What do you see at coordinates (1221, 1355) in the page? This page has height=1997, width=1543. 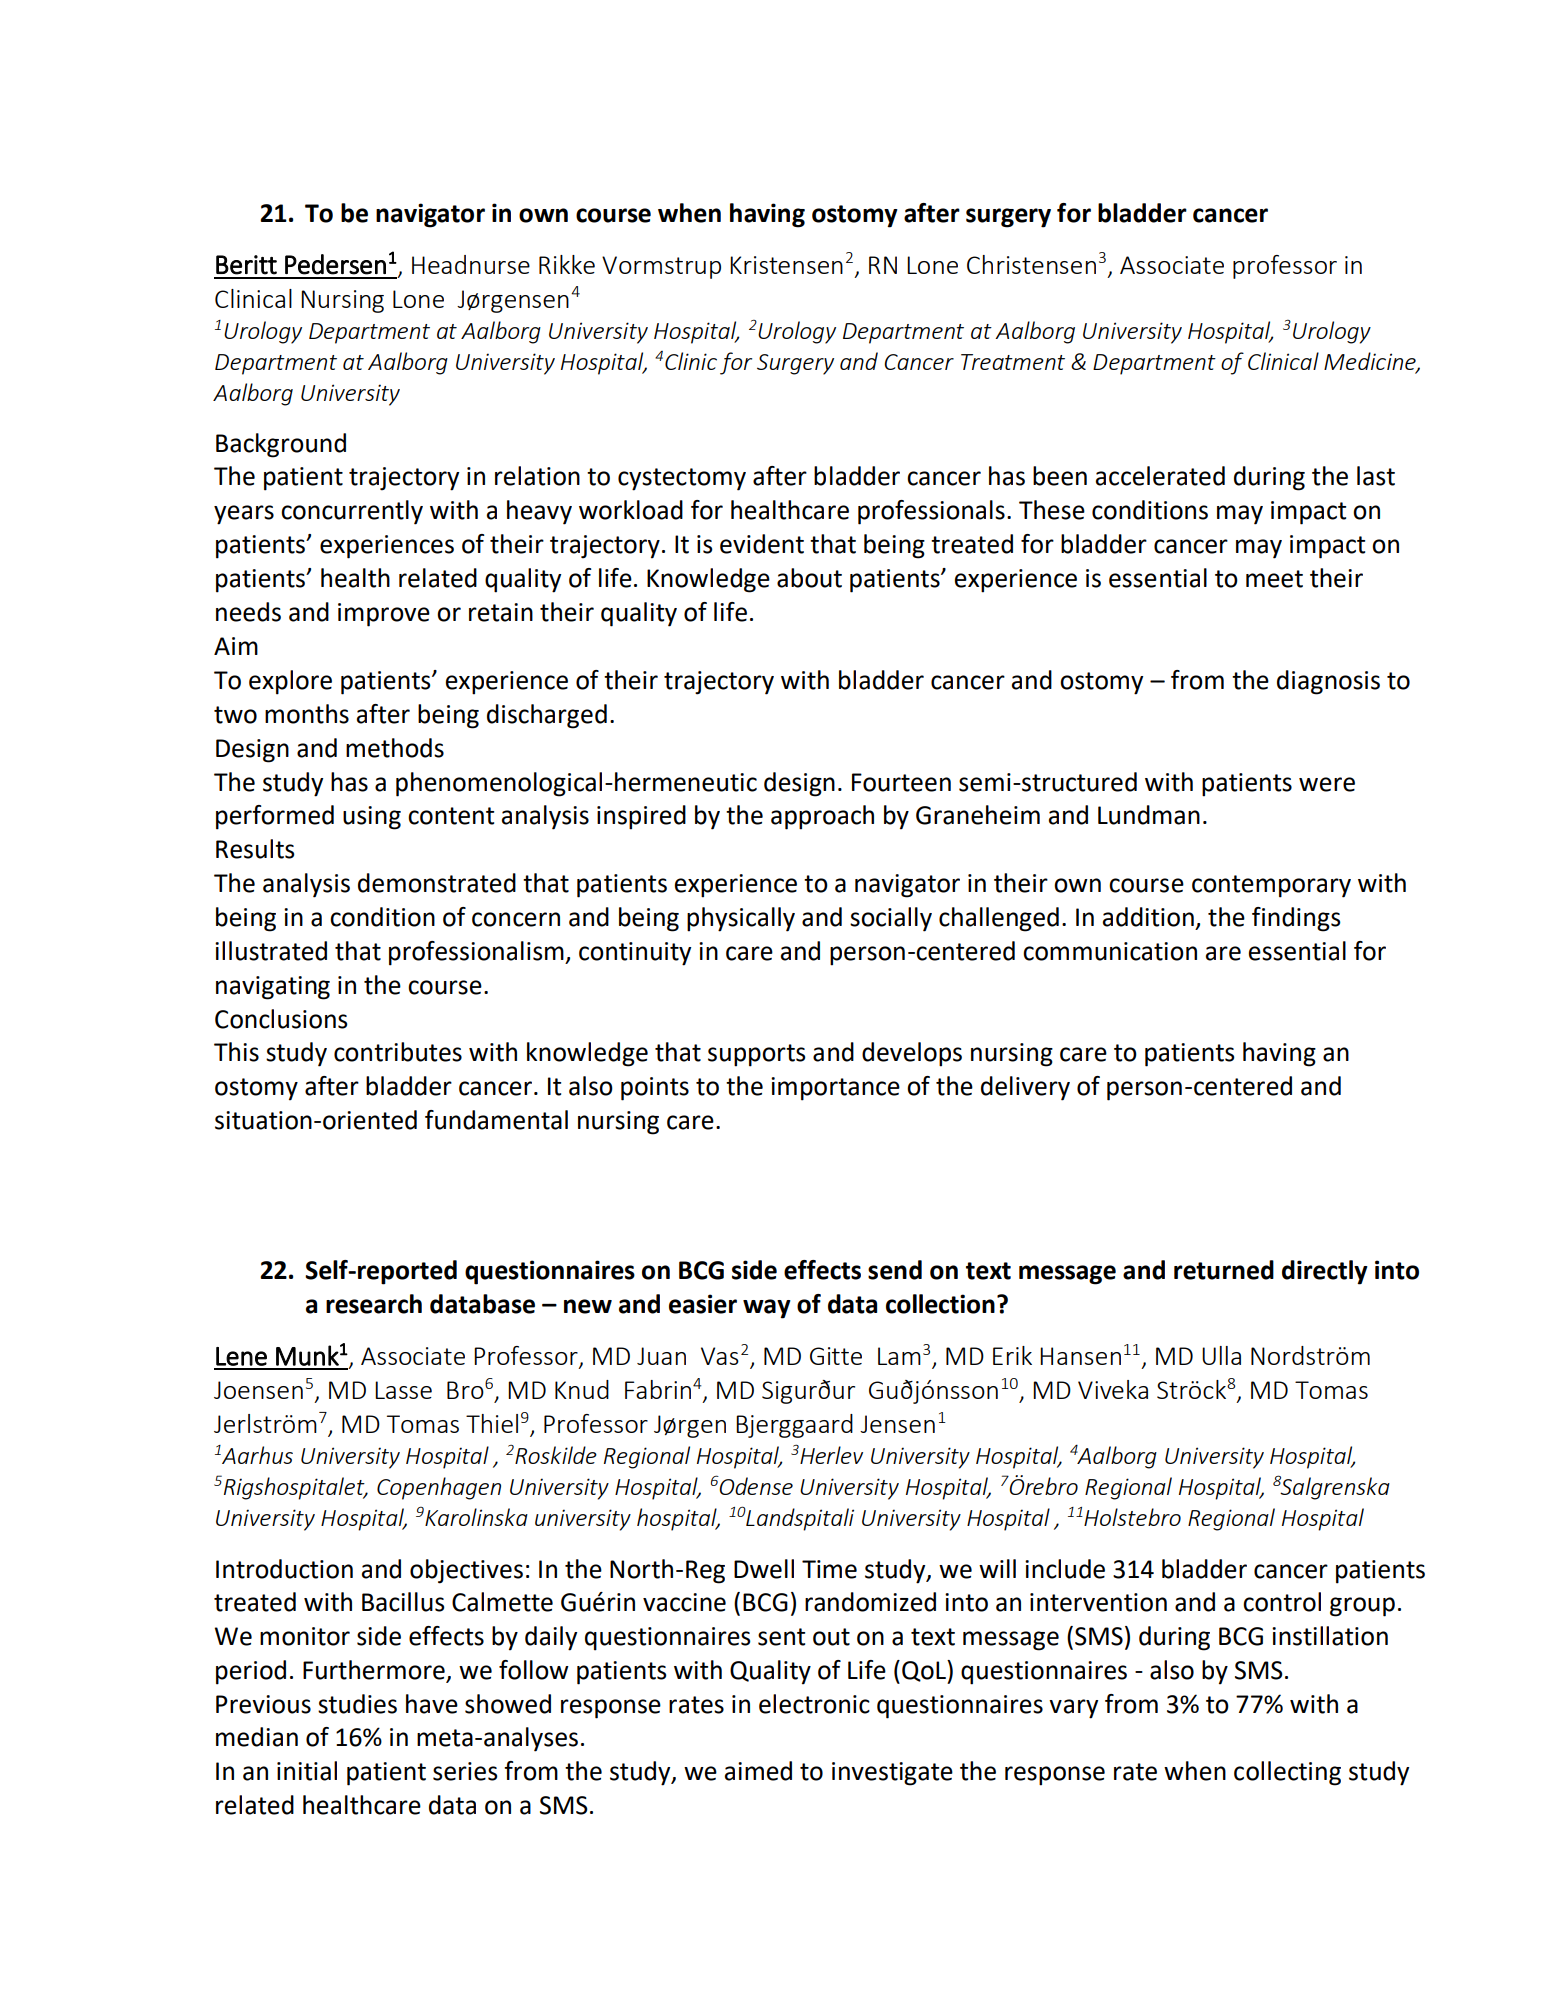 I see `Ulla` at bounding box center [1221, 1355].
